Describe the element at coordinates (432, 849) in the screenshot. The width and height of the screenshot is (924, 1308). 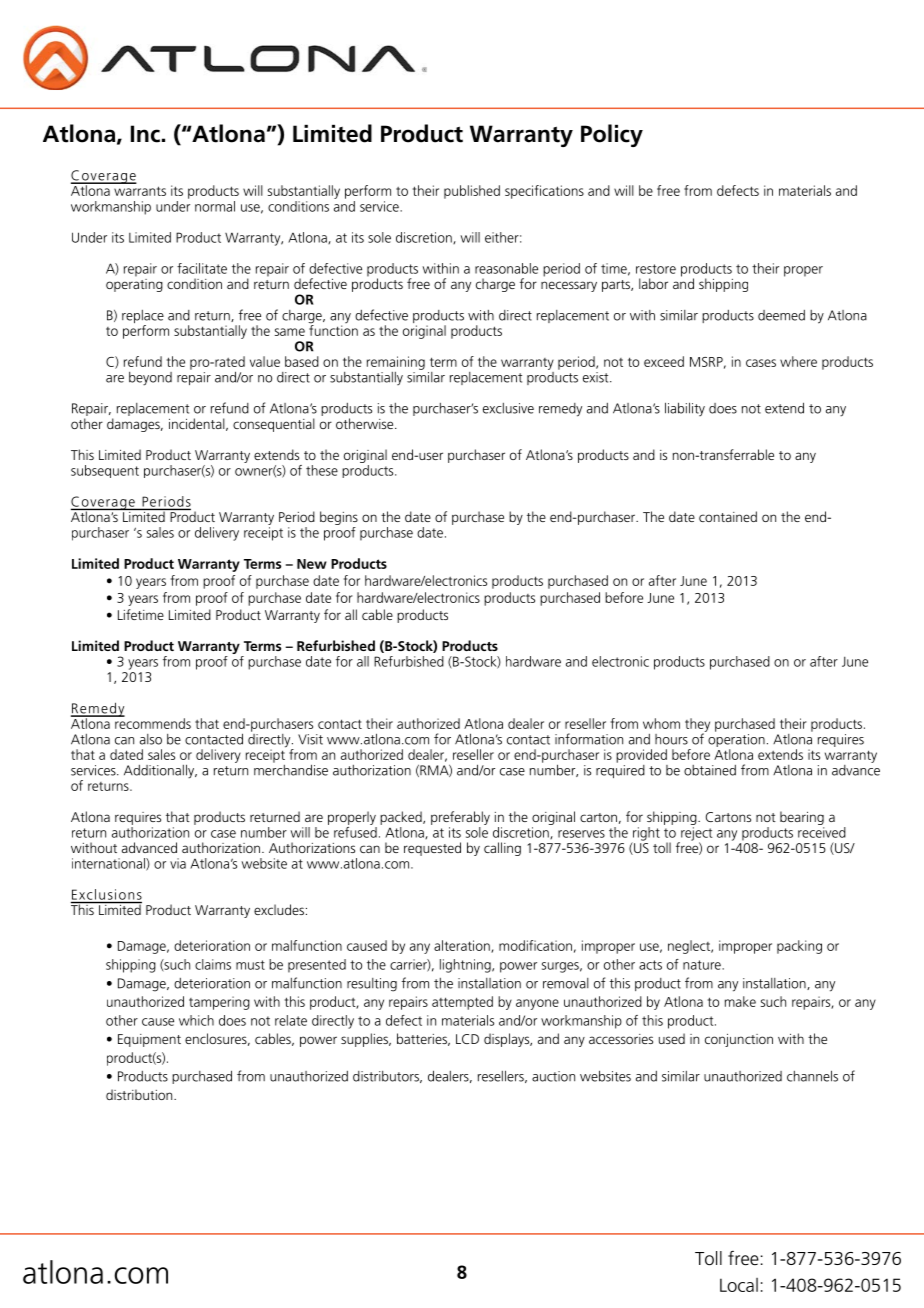
I see `requested` at that location.
